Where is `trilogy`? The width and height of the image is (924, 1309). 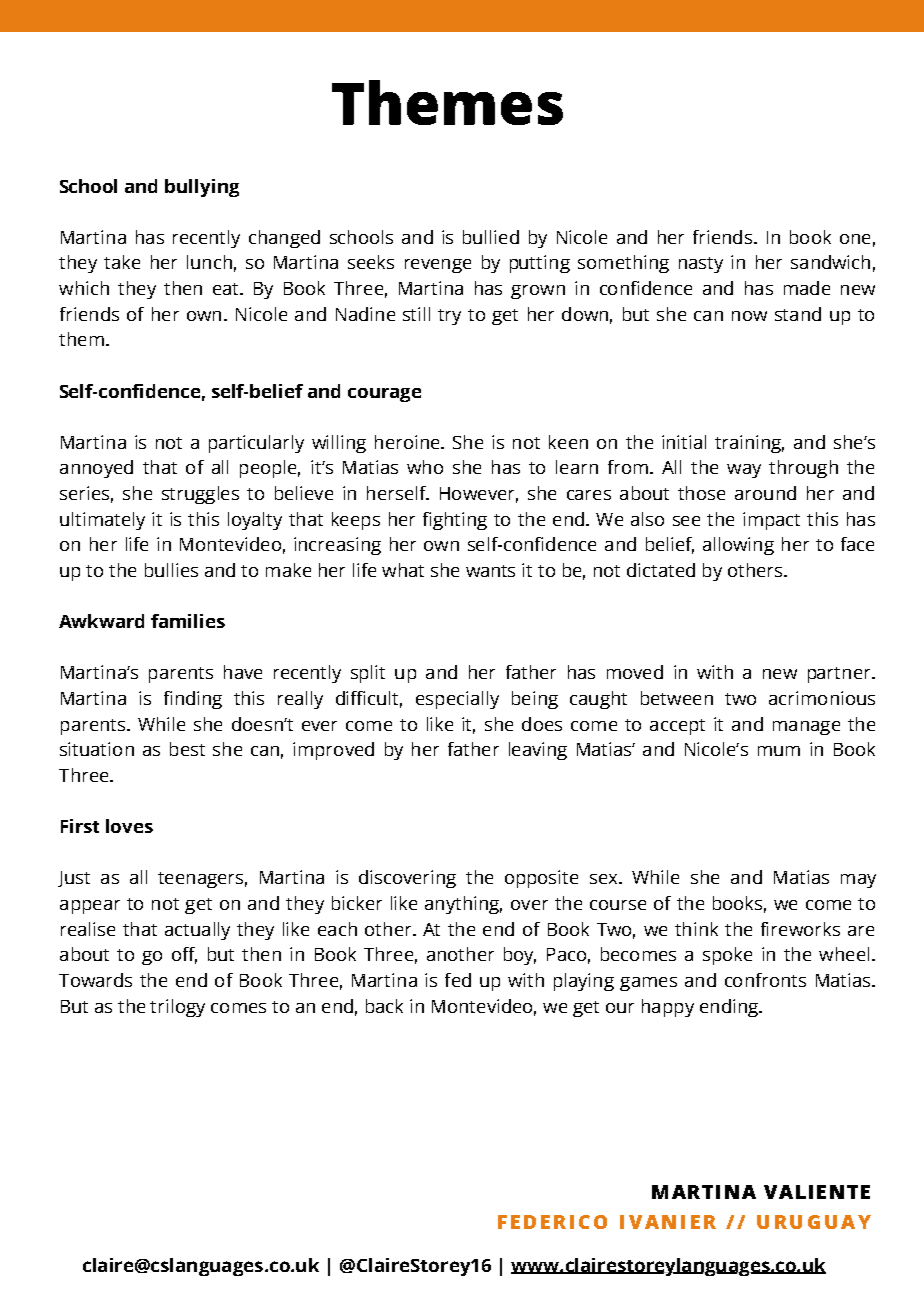 trilogy is located at coordinates (177, 1008).
